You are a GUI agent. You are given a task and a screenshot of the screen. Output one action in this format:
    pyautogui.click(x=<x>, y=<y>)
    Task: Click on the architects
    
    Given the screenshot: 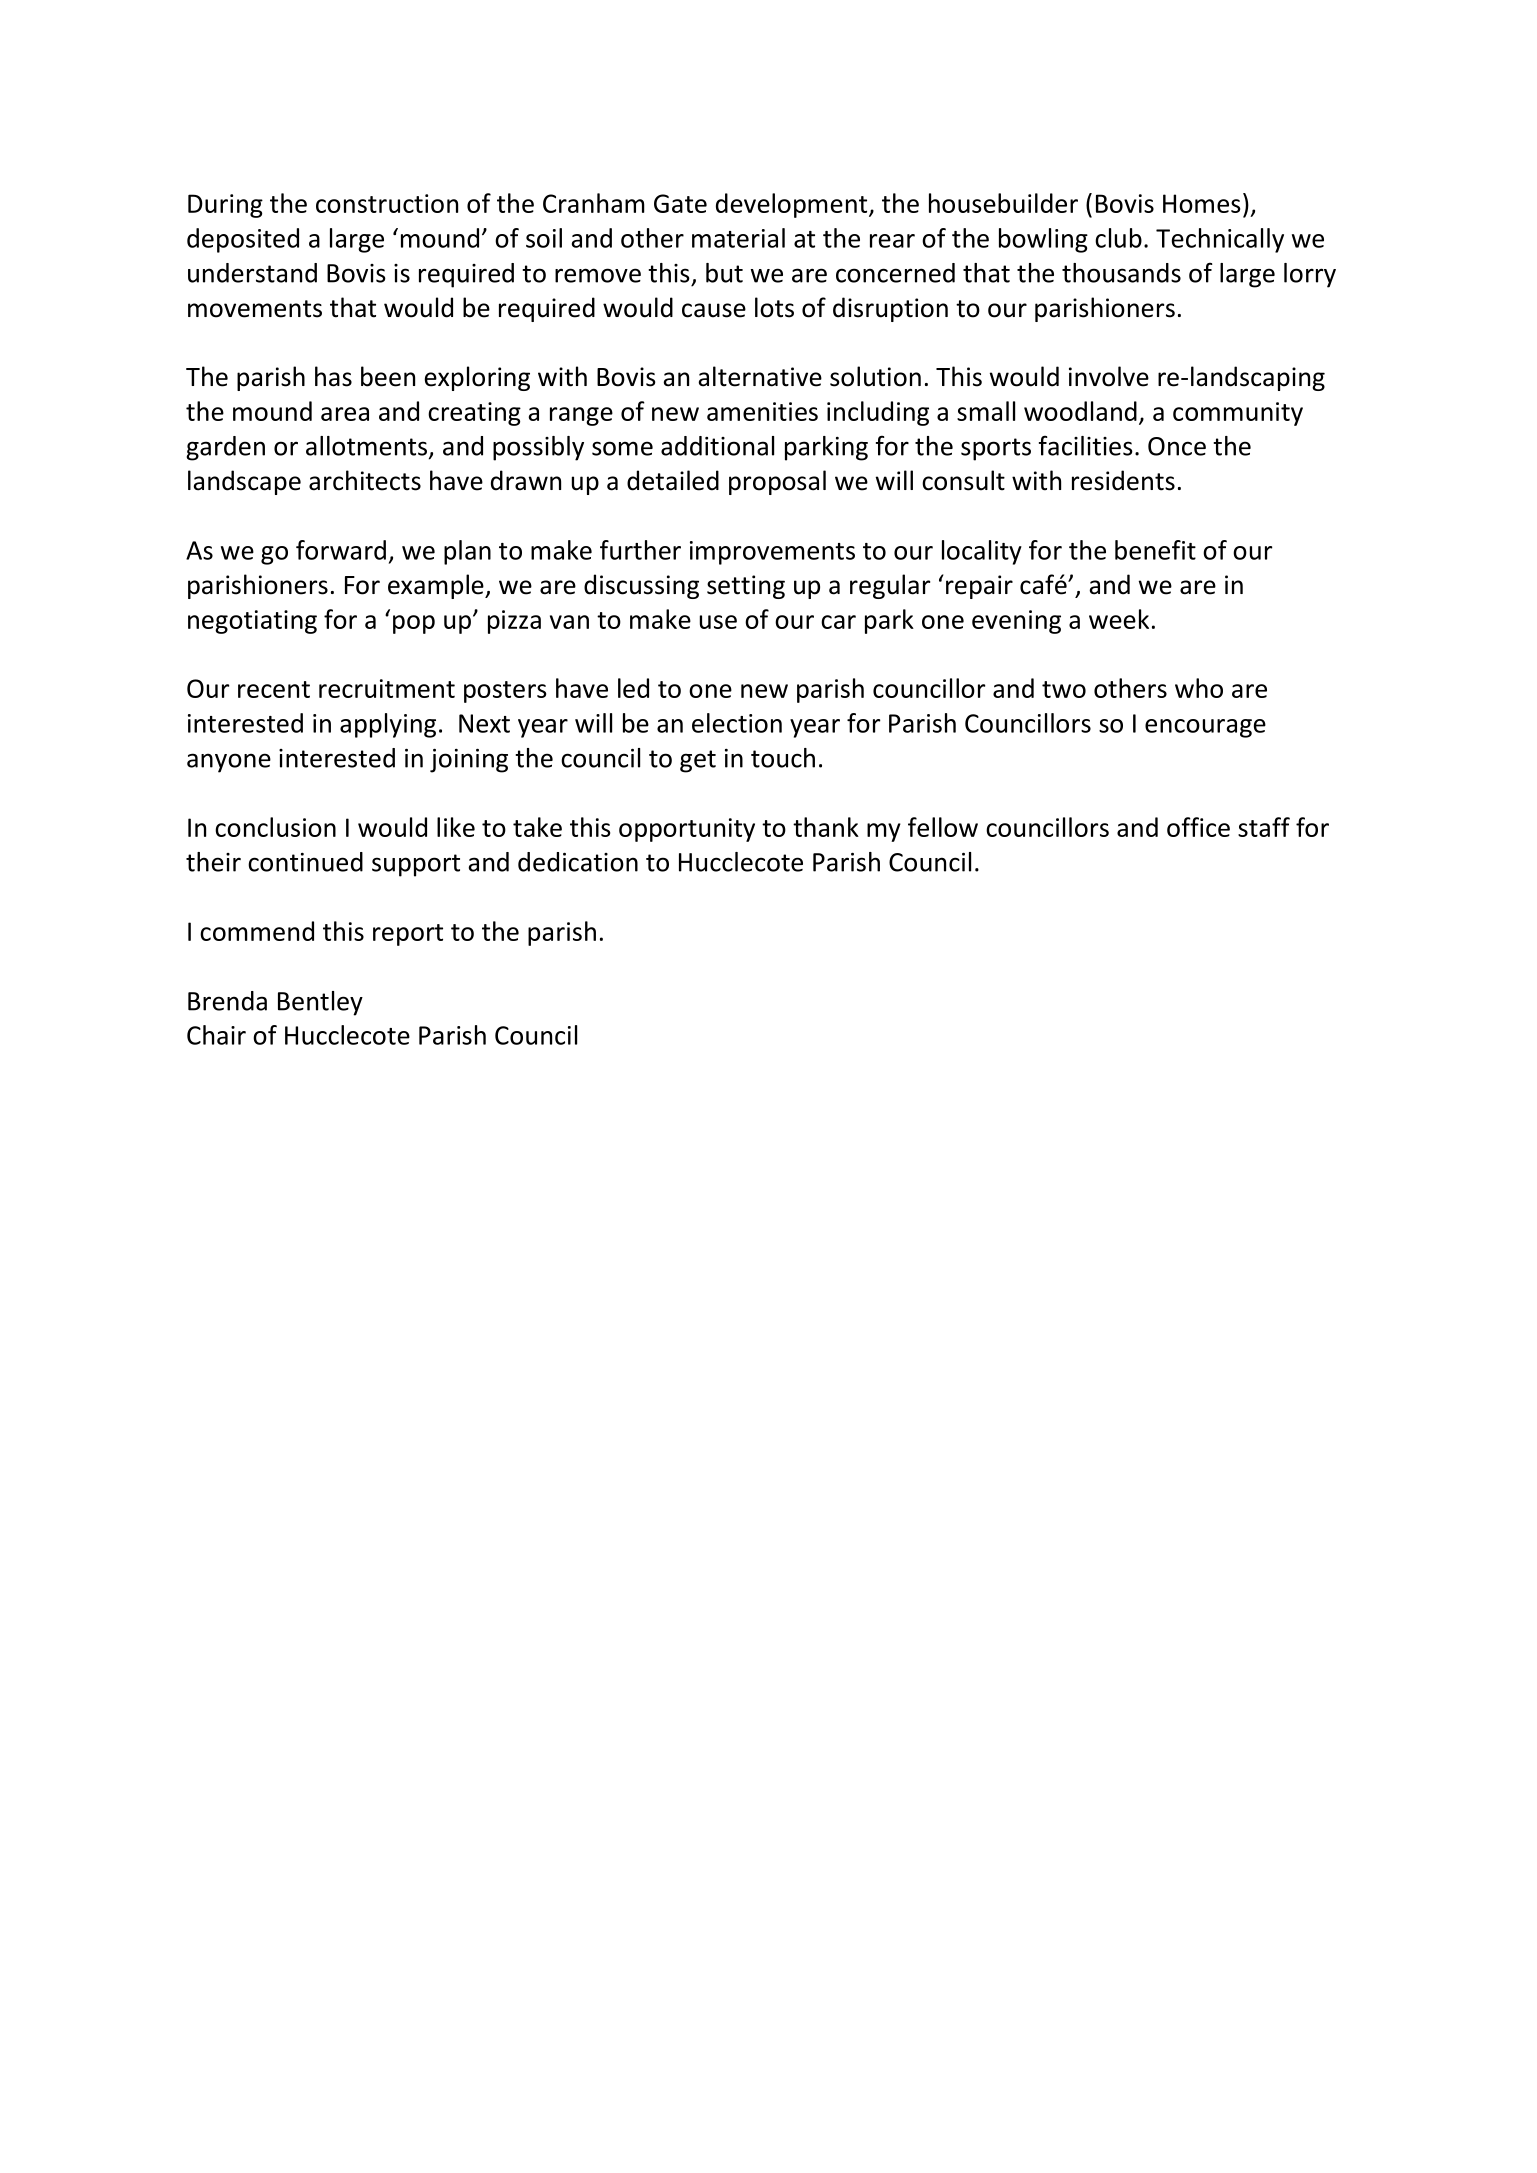 What is the action you would take?
    pyautogui.click(x=365, y=480)
